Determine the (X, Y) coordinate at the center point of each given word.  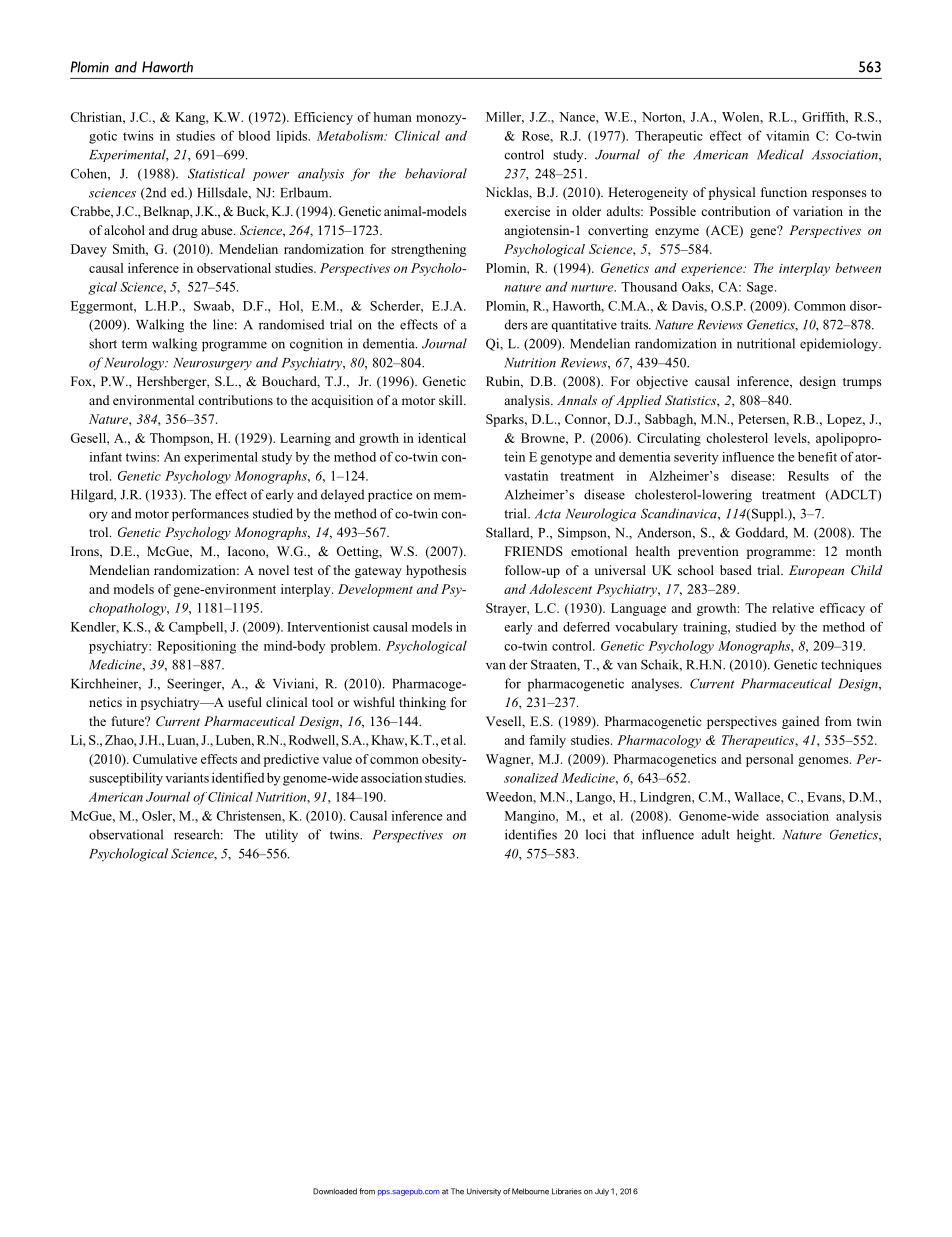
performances (210, 514)
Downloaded (335, 1191)
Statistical (216, 173)
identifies (531, 834)
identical (442, 438)
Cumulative (165, 759)
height (755, 836)
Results (808, 476)
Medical (780, 154)
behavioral (436, 173)
